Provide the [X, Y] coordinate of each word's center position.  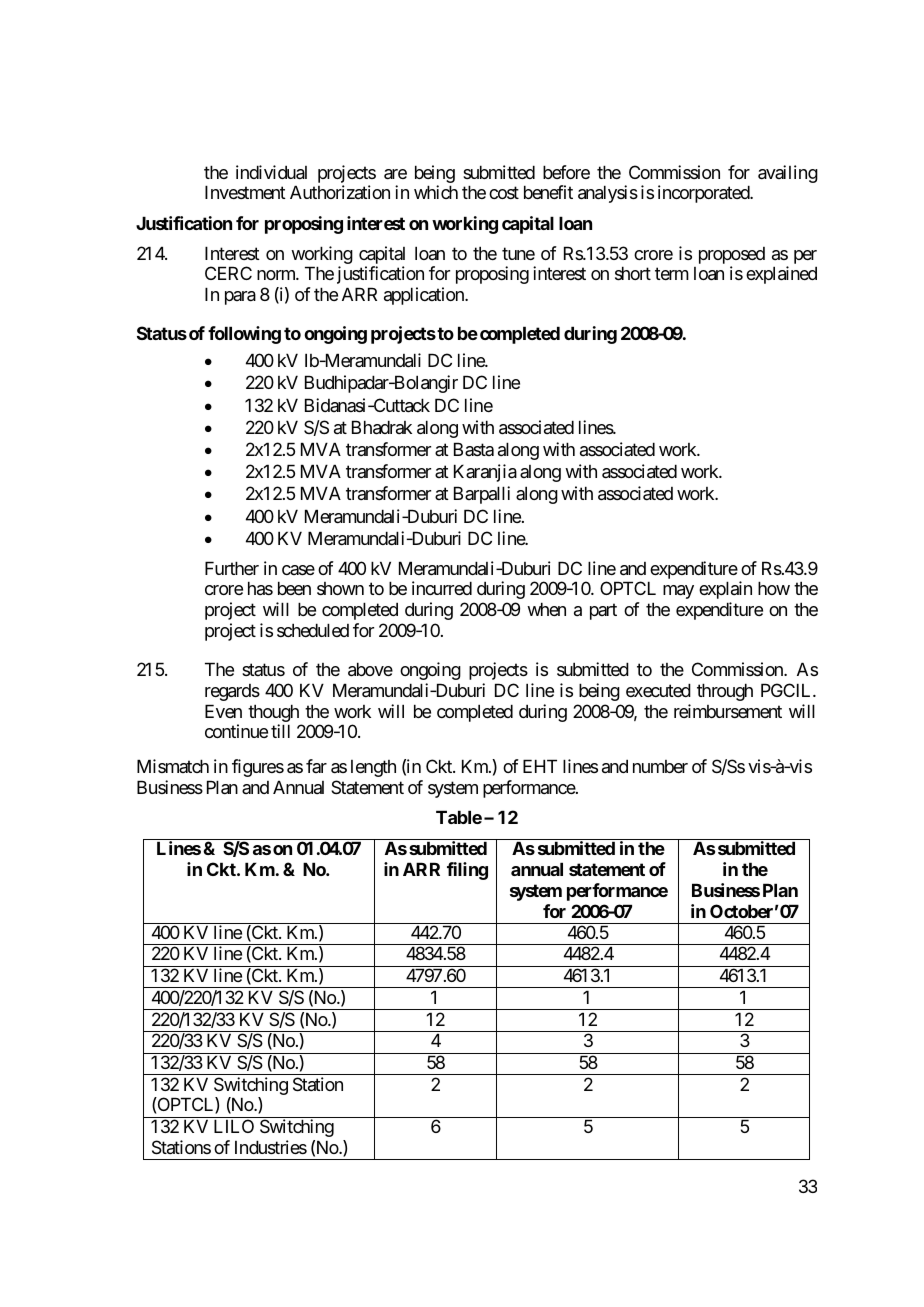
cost [504, 193]
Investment [245, 192]
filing [467, 871]
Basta [474, 449]
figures [258, 768]
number [660, 766]
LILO [234, 1126]
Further [232, 568]
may [678, 592]
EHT [540, 766]
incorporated [704, 194]
